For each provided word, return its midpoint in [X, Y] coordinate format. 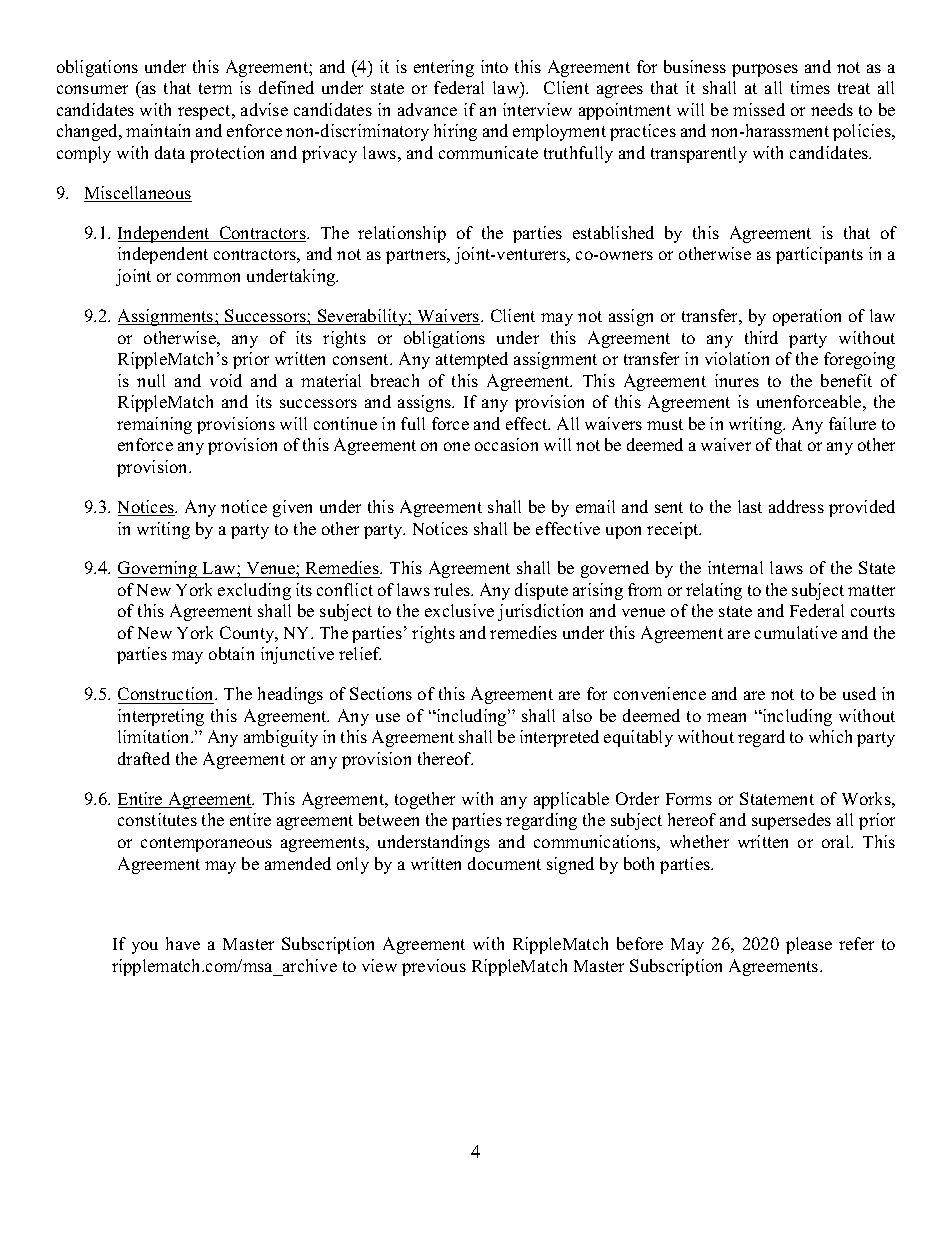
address [796, 506]
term [215, 88]
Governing [159, 569]
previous [434, 967]
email [595, 506]
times [810, 87]
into [494, 66]
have [183, 943]
